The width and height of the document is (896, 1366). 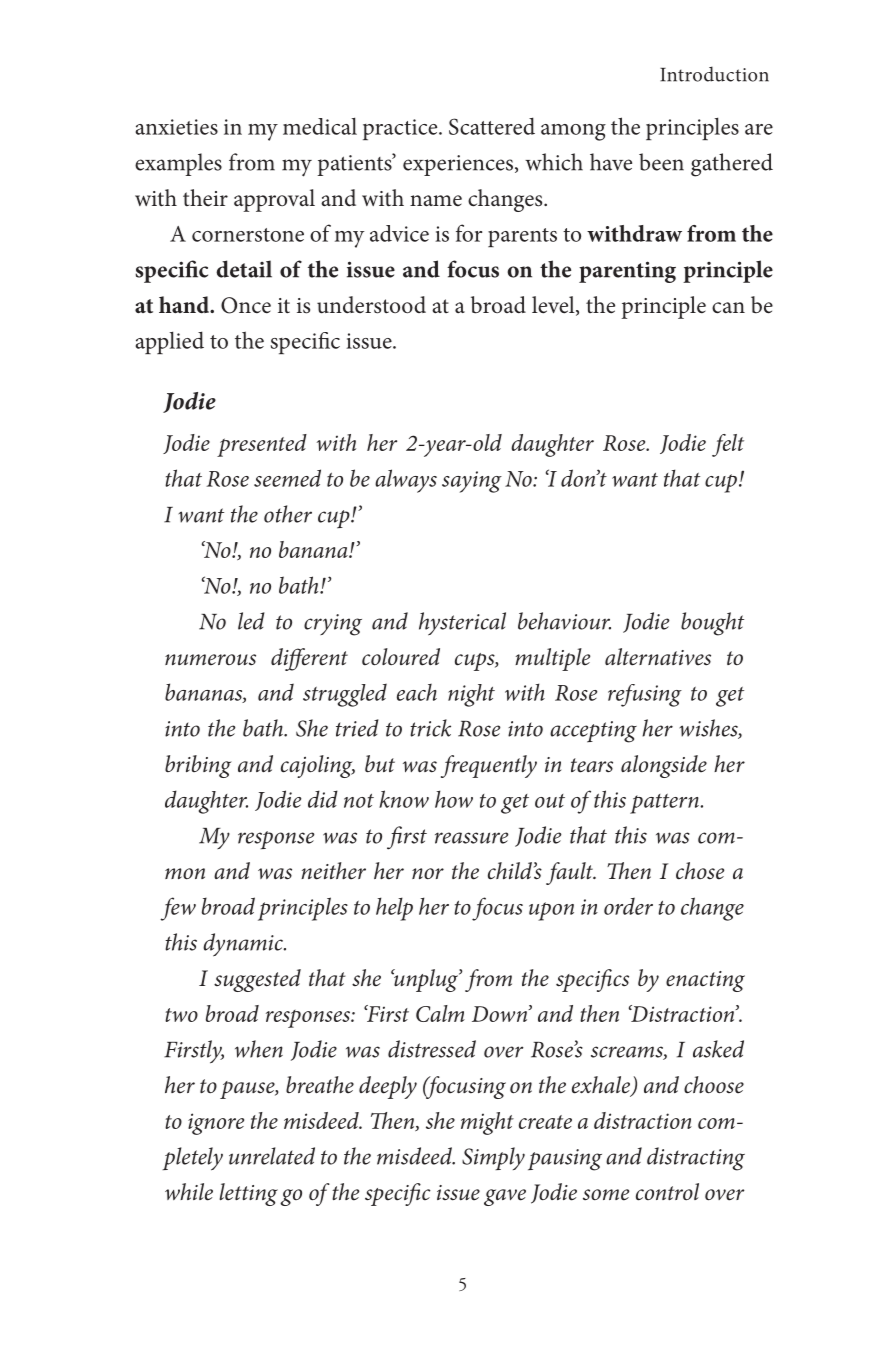 What do you see at coordinates (658, 657) in the document?
I see `alternatives` at bounding box center [658, 657].
